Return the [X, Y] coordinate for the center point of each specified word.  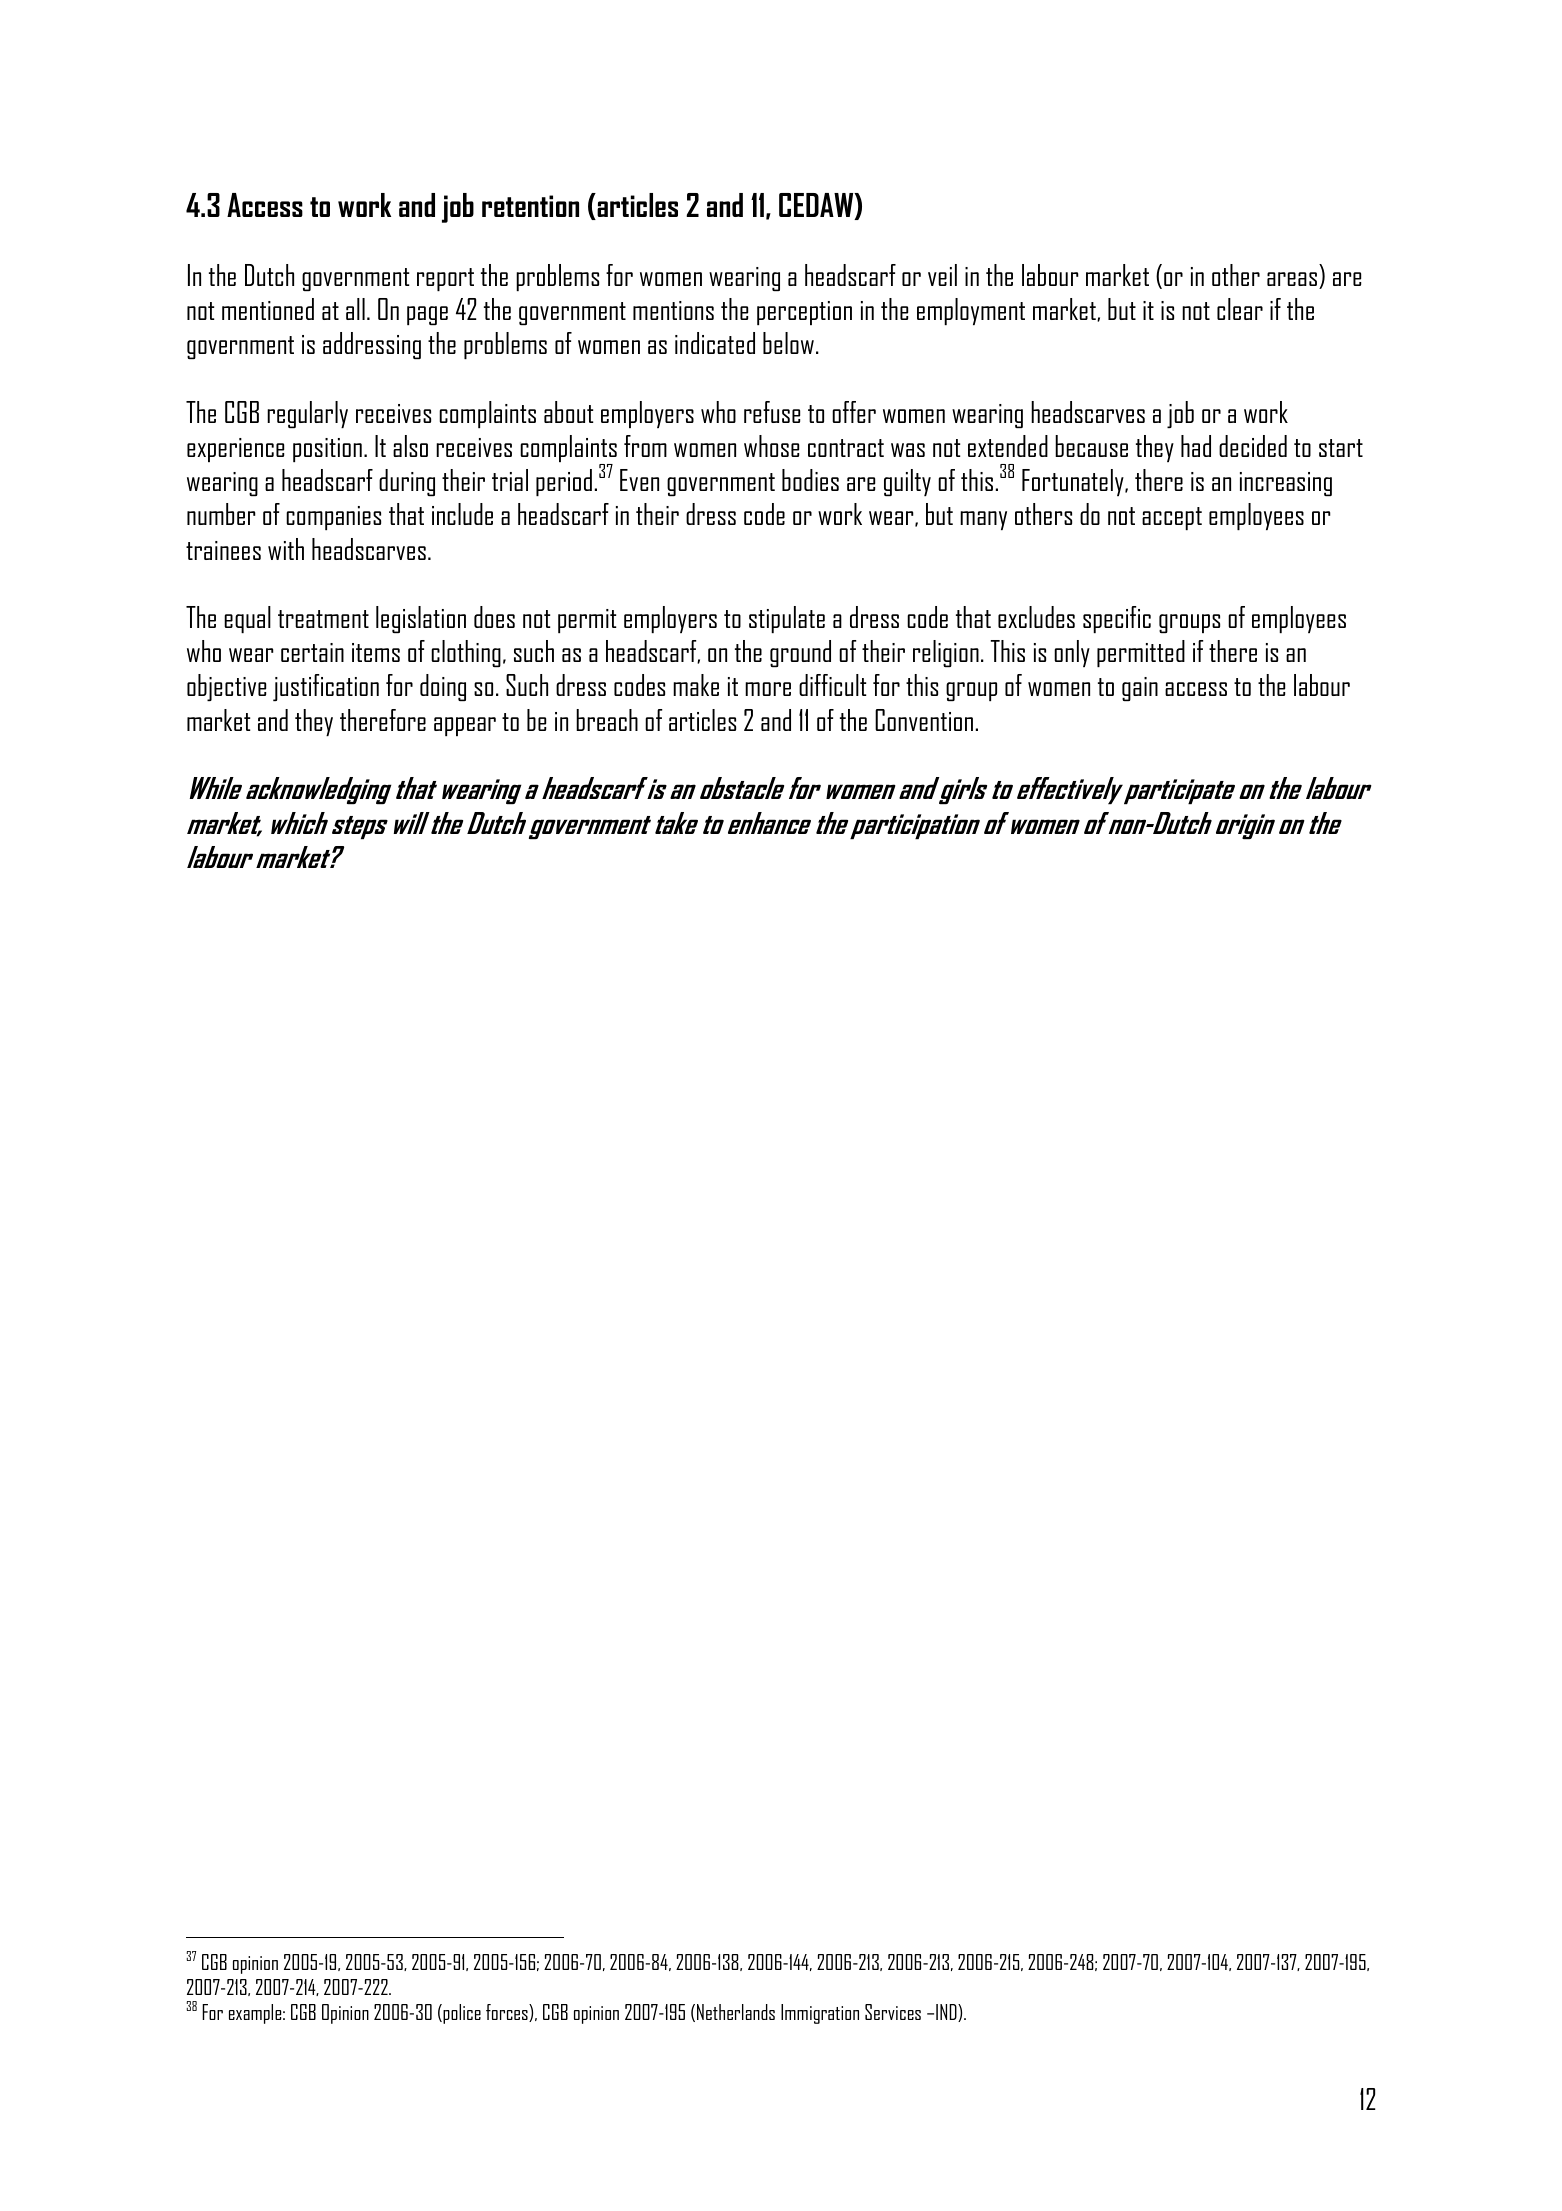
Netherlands [736, 2012]
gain [1140, 689]
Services [893, 2012]
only [1072, 653]
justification [326, 687]
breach [607, 720]
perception [804, 313]
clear [1240, 309]
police [461, 2014]
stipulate [787, 619]
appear [465, 726]
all [355, 309]
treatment [323, 619]
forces [508, 2013]
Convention [924, 720]
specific [1117, 619]
